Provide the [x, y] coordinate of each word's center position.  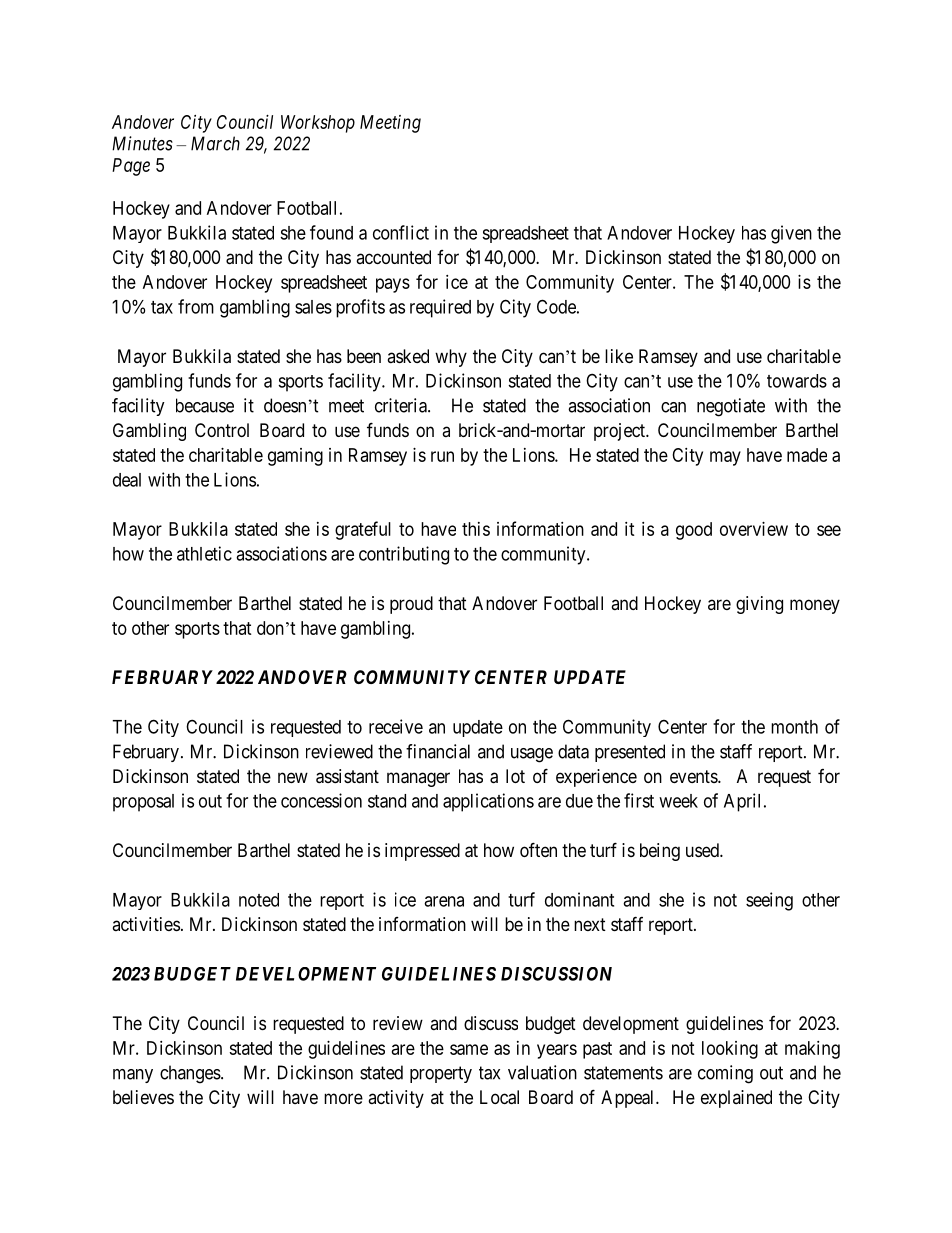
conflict [401, 232]
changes [190, 1074]
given [791, 234]
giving [759, 605]
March [215, 143]
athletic [204, 553]
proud [411, 605]
